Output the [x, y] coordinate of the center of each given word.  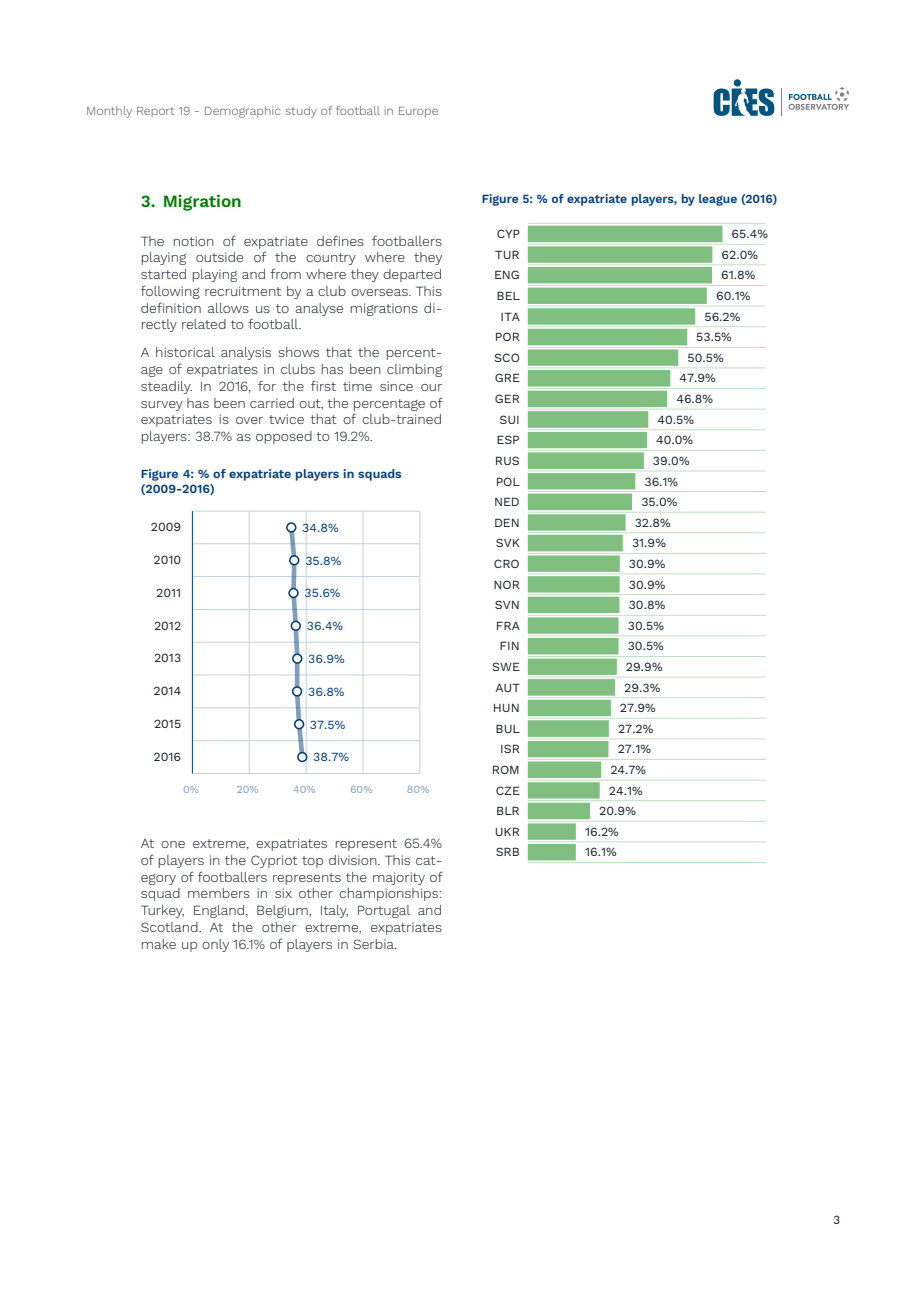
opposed [284, 437]
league [718, 200]
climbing [414, 370]
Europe [418, 112]
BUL [508, 728]
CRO [506, 563]
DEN [507, 522]
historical [185, 352]
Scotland [170, 927]
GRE [507, 377]
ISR [510, 748]
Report [156, 112]
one [173, 844]
